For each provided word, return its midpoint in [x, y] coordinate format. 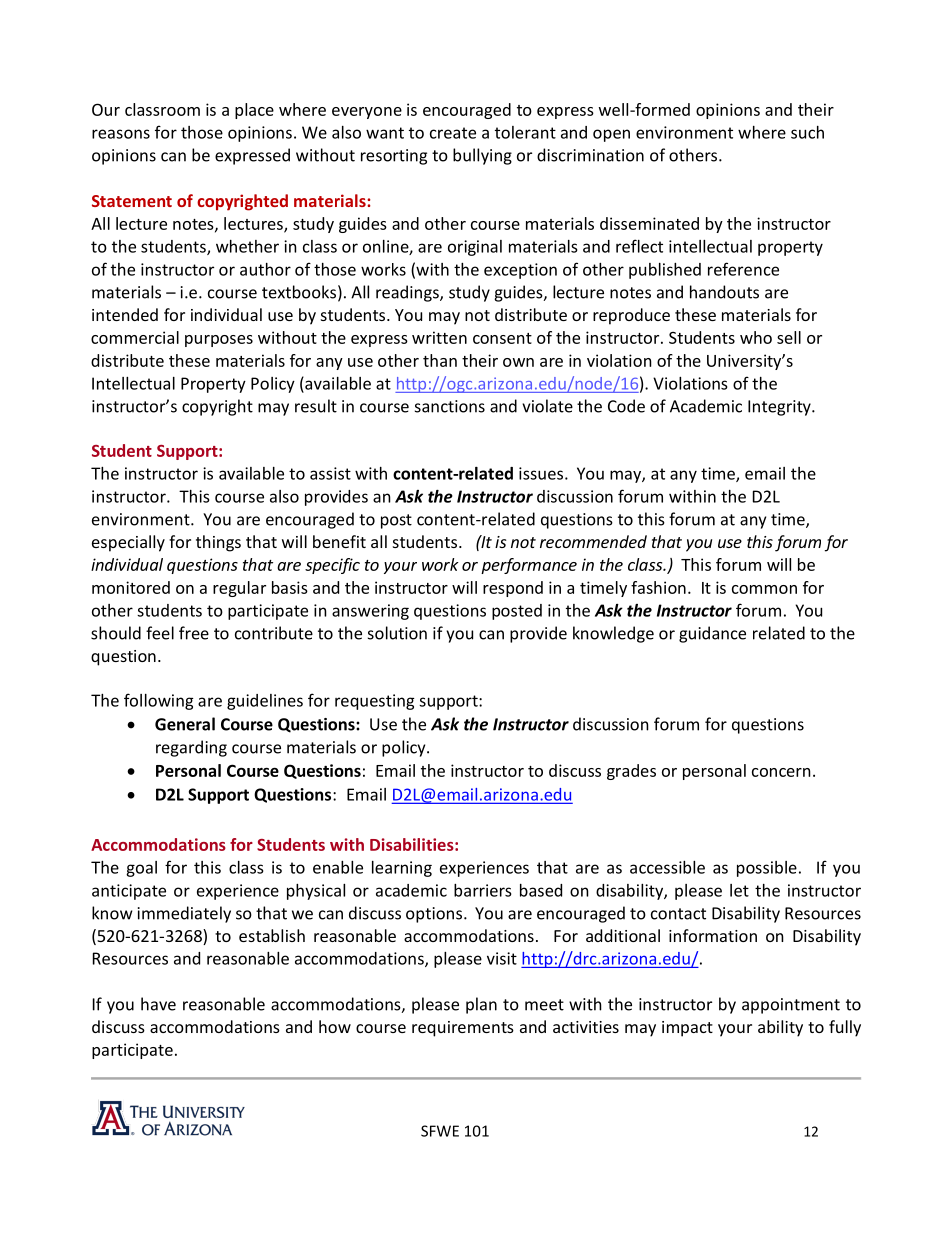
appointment [791, 1006]
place [254, 111]
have [158, 1004]
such [807, 132]
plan [481, 1005]
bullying [482, 156]
